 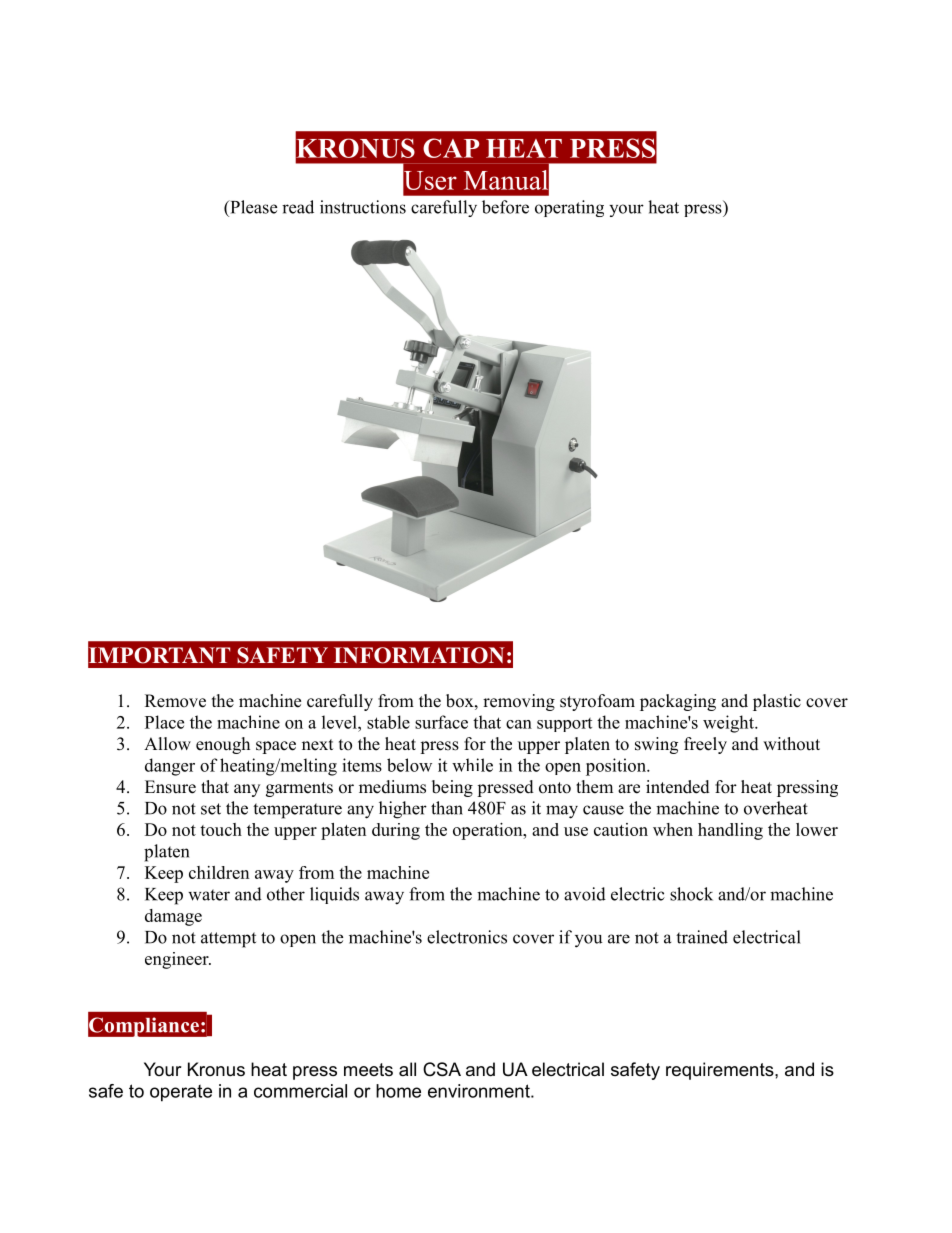 What do you see at coordinates (442, 1069) in the screenshot?
I see `CSA` at bounding box center [442, 1069].
